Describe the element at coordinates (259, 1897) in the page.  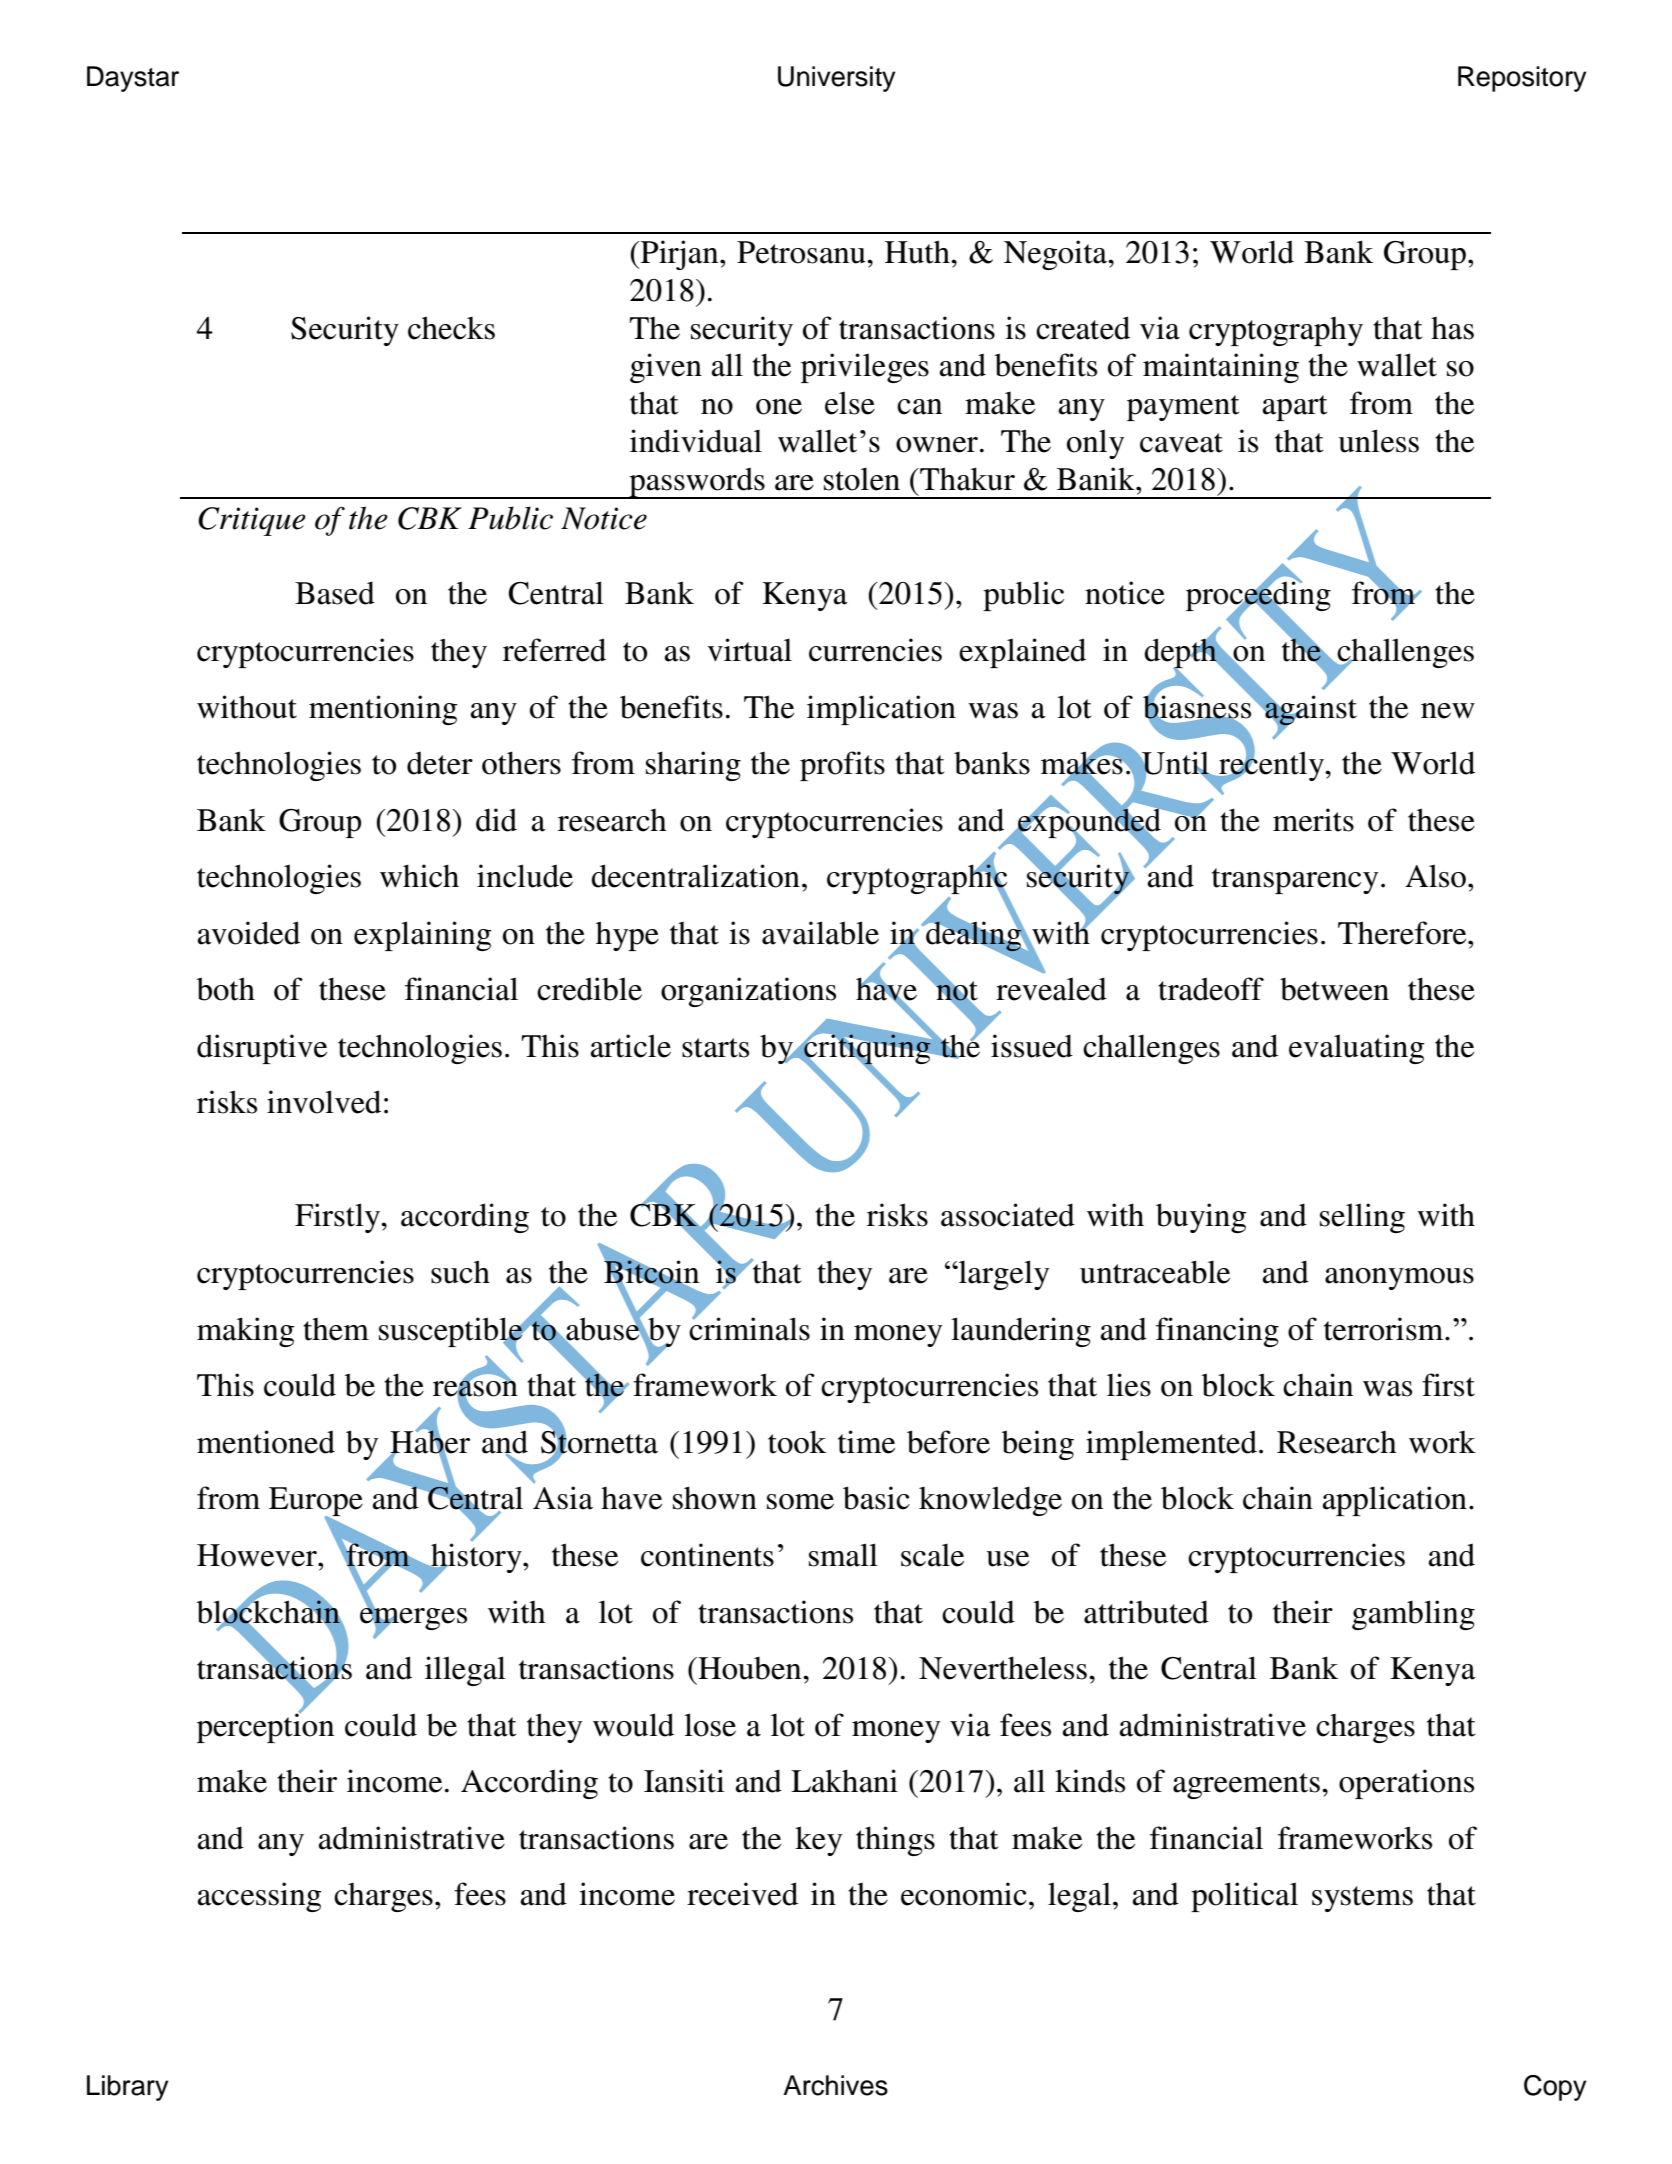
I see `accessing` at that location.
